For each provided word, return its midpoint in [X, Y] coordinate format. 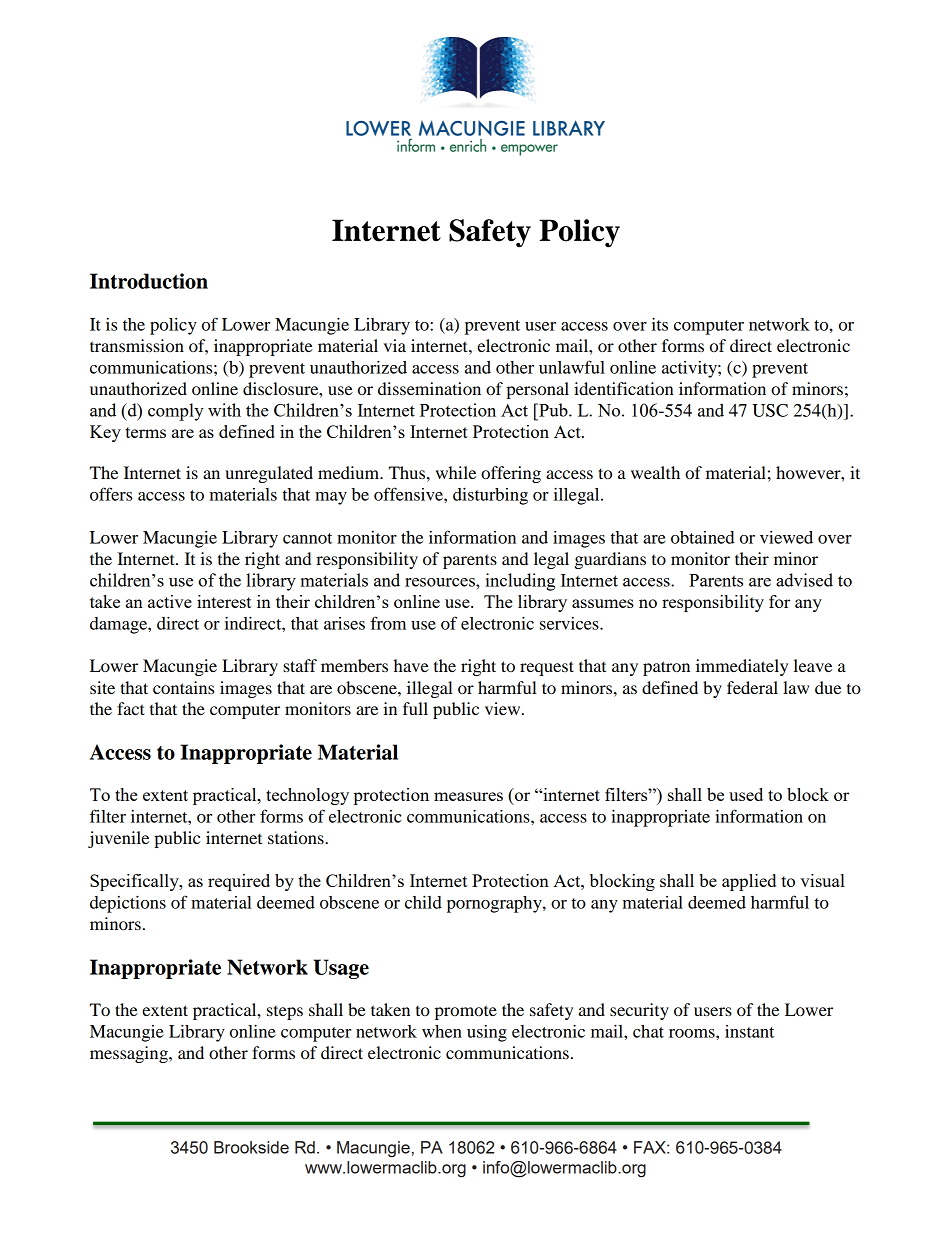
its [660, 324]
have [411, 665]
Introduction [149, 281]
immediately [742, 667]
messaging [130, 1054]
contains [183, 687]
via [395, 345]
